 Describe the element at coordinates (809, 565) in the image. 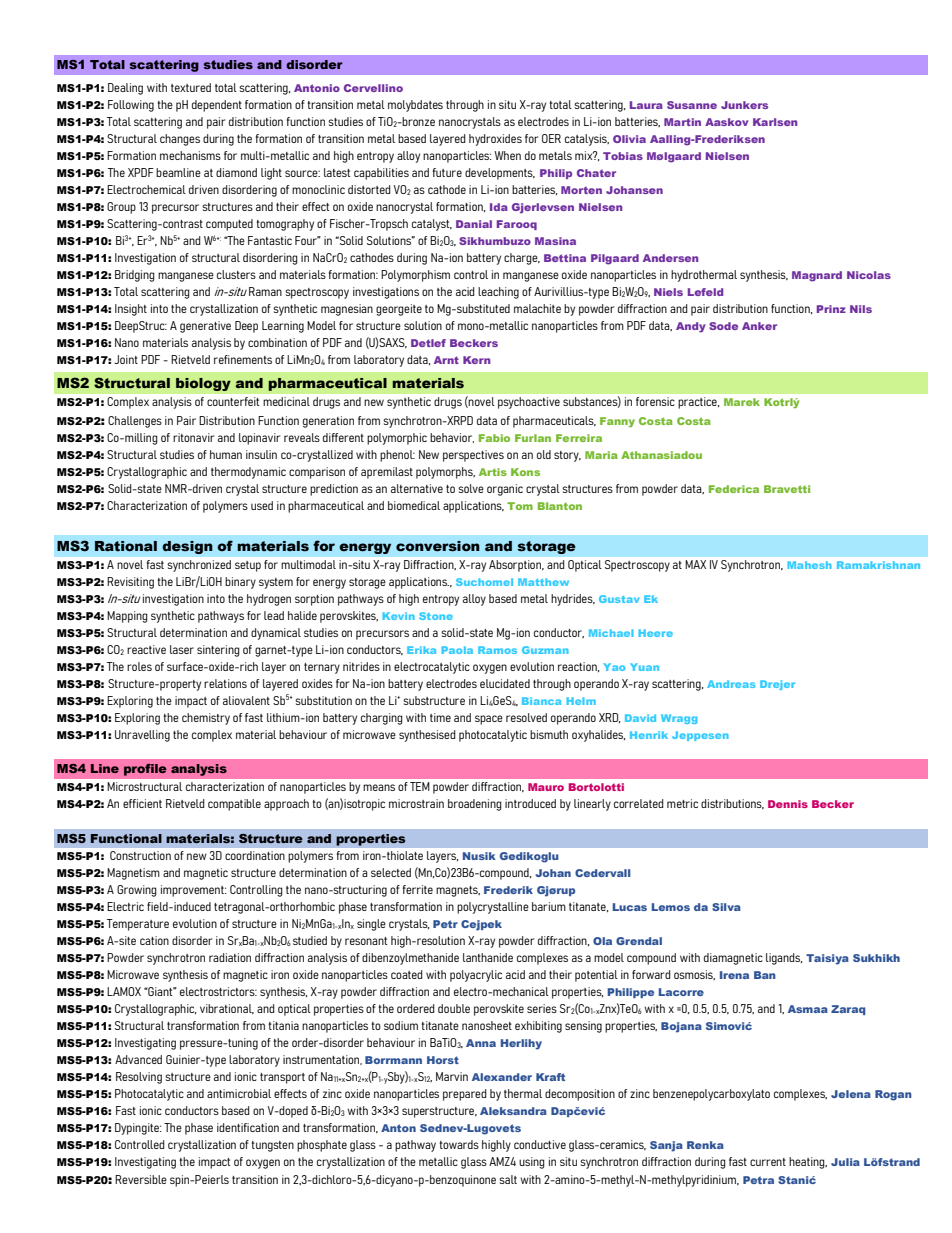

I see `Mahesh` at that location.
